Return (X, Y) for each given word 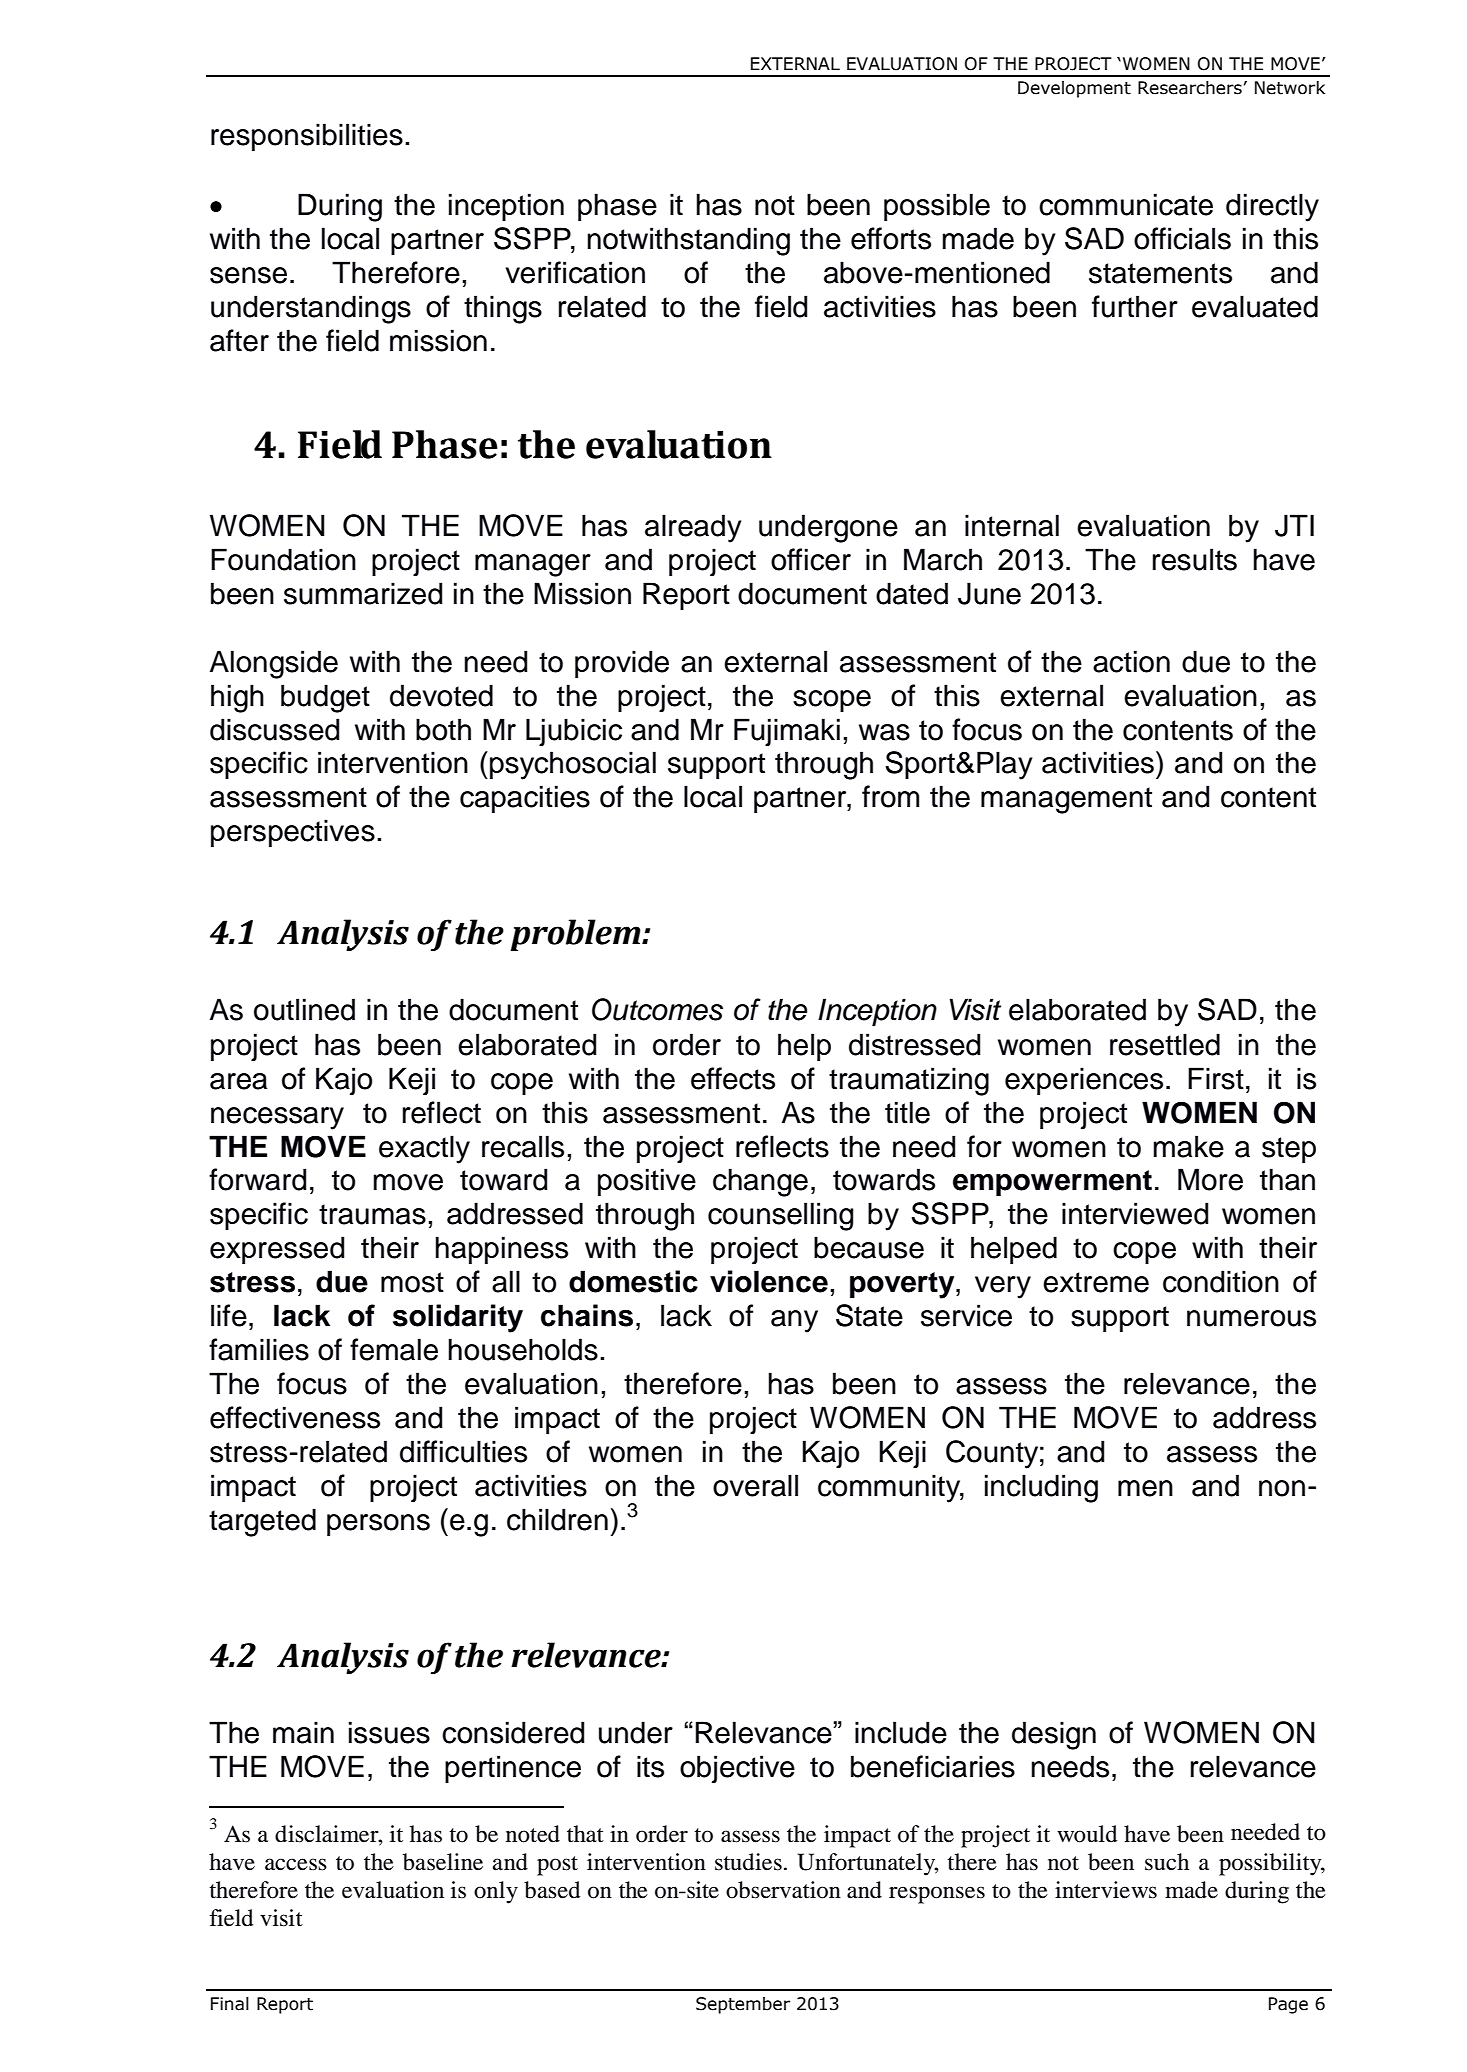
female (394, 1349)
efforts (891, 238)
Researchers (1190, 88)
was (884, 732)
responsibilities (307, 137)
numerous (1251, 1318)
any (794, 1321)
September (743, 2005)
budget (325, 698)
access (296, 1864)
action (1131, 661)
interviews (1106, 1890)
